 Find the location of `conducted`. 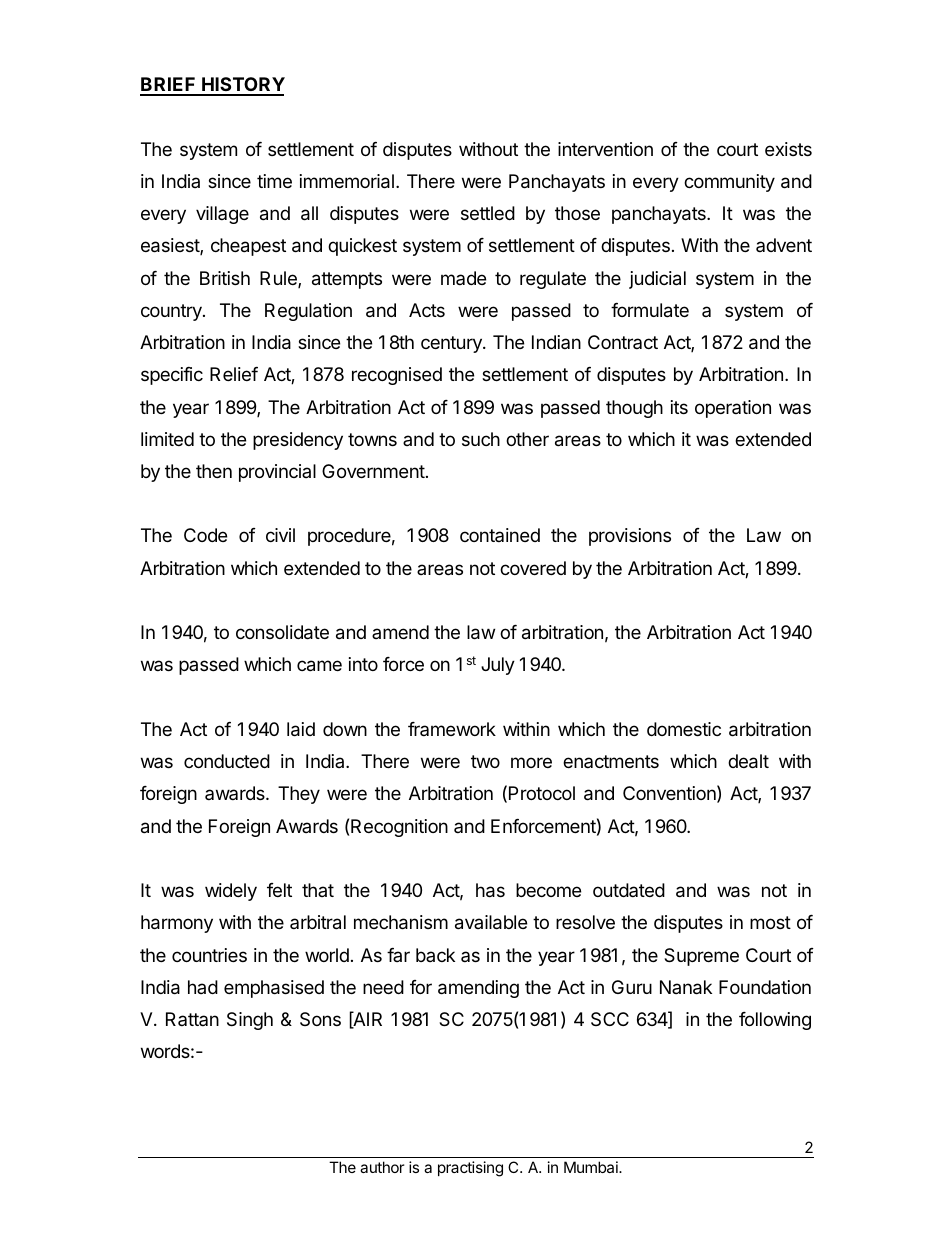

conducted is located at coordinates (227, 761).
